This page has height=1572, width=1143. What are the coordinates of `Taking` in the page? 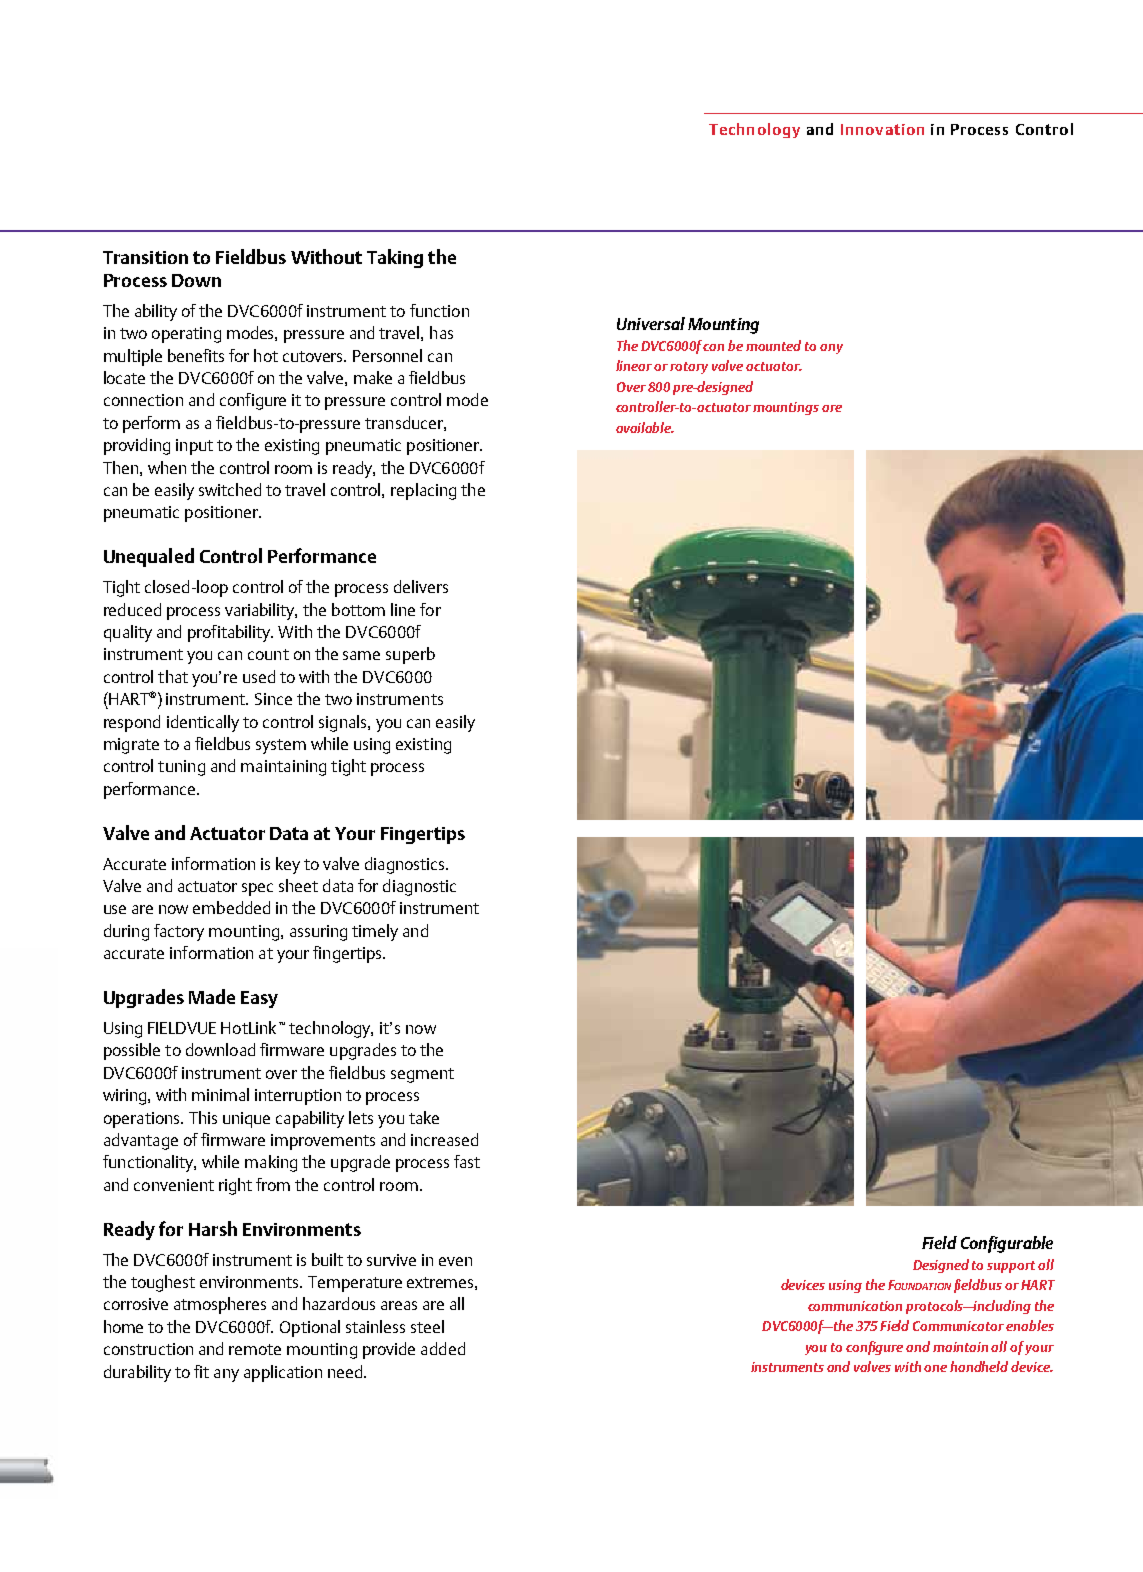 It's located at (395, 258).
